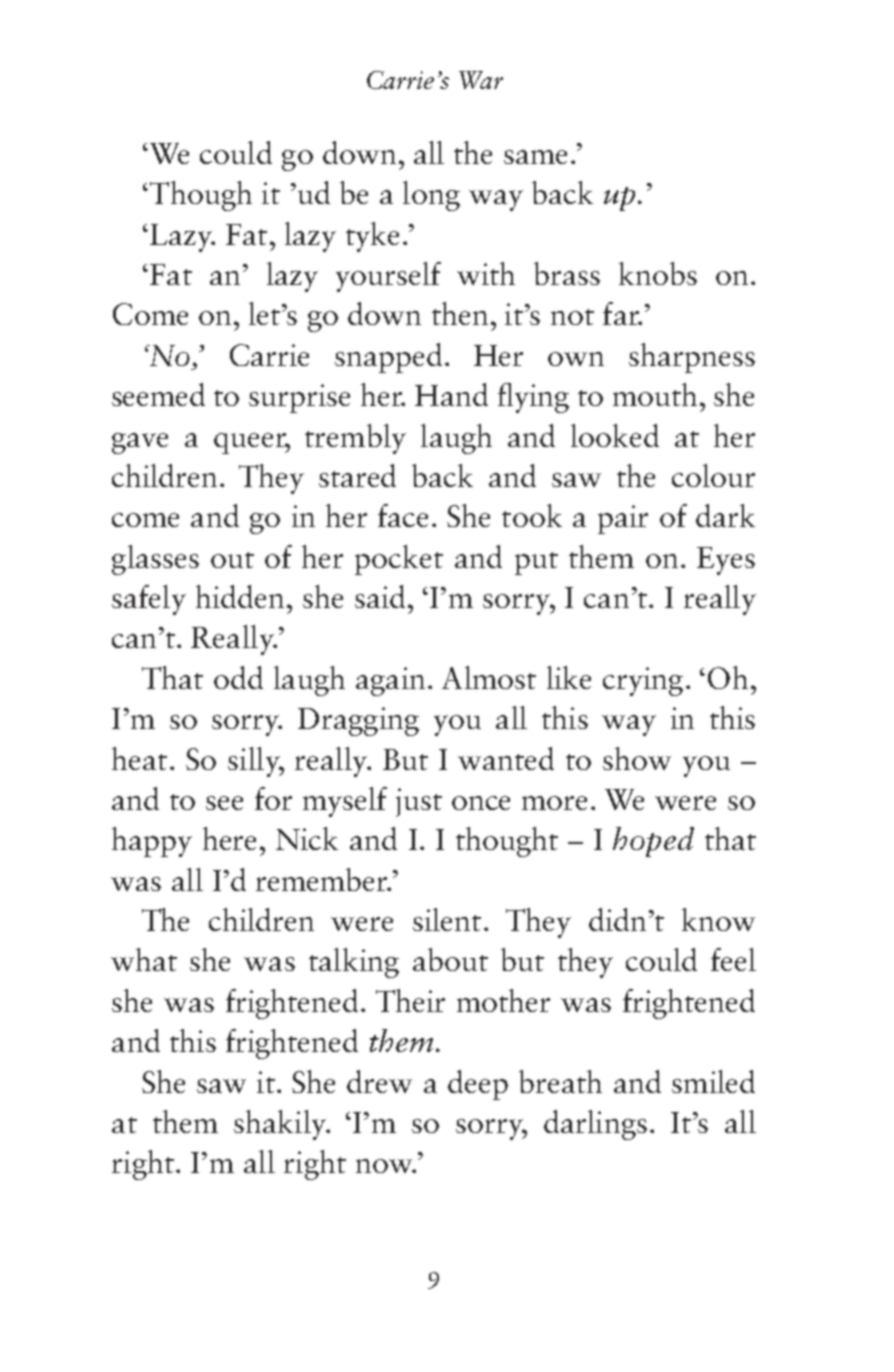 The width and height of the screenshot is (894, 1372). Describe the element at coordinates (388, 277) in the screenshot. I see `yourself` at that location.
